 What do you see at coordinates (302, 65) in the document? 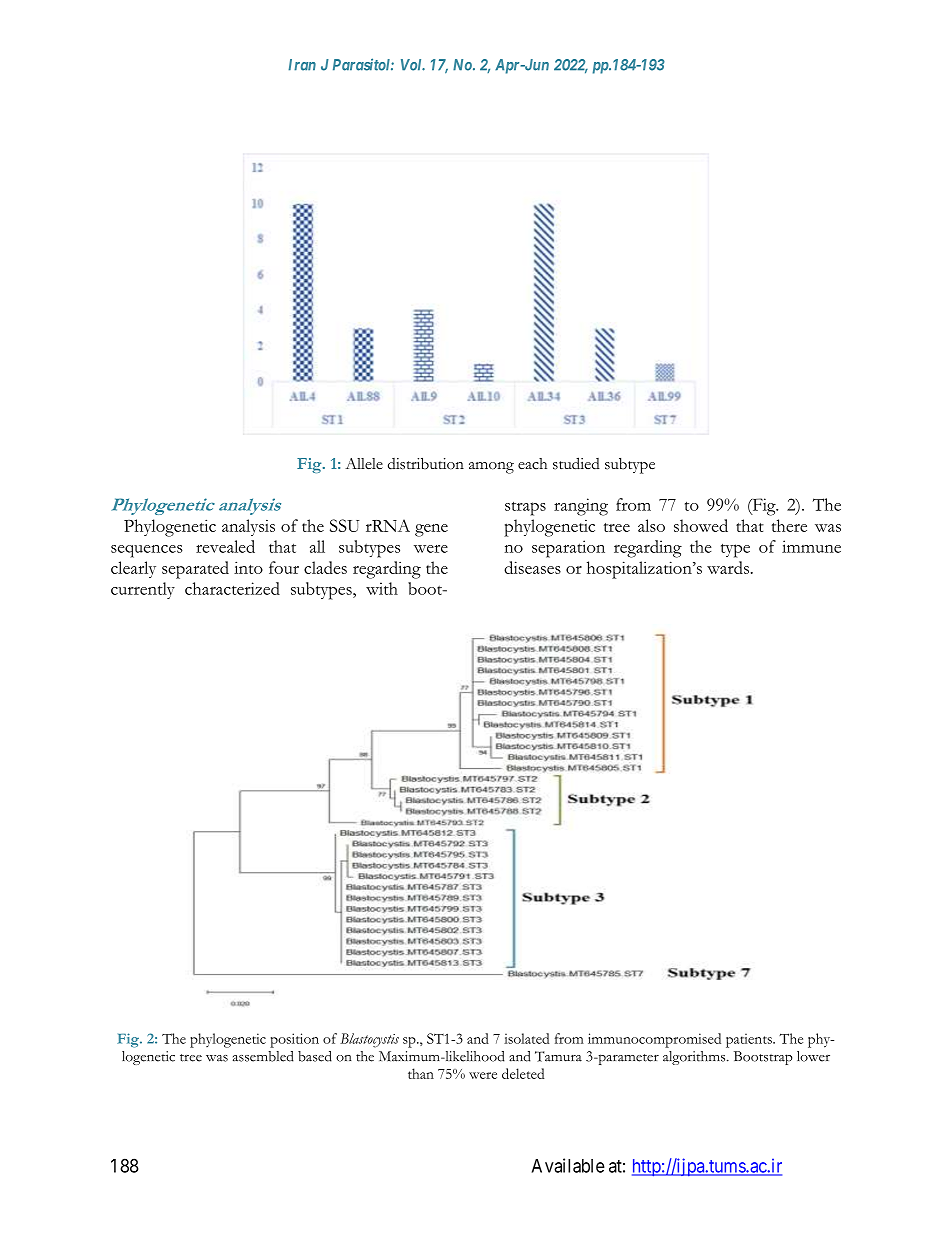
I see `Iran` at bounding box center [302, 65].
